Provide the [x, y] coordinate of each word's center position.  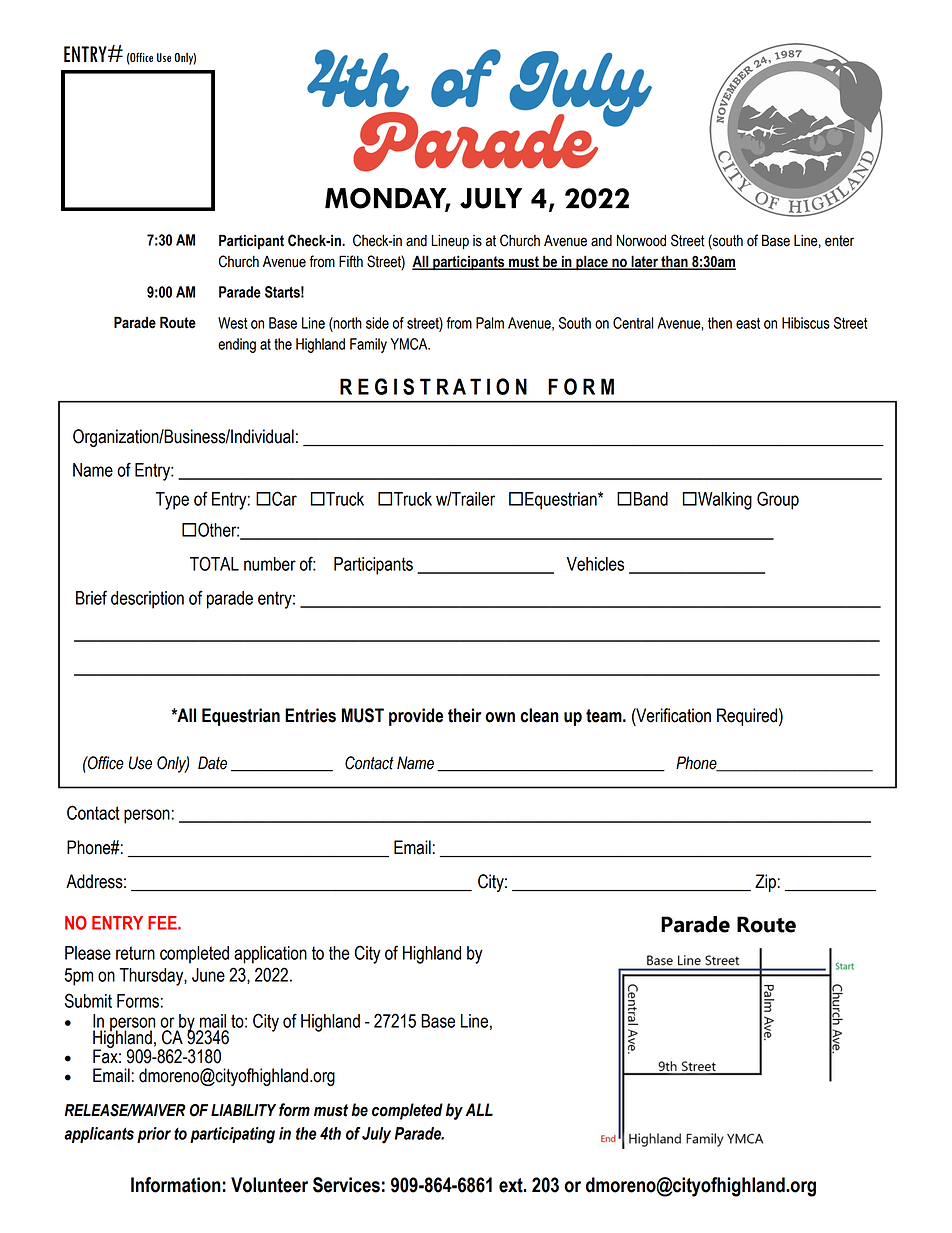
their [464, 715]
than [674, 262]
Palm [490, 323]
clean [539, 715]
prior [154, 1135]
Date [212, 763]
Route [178, 322]
